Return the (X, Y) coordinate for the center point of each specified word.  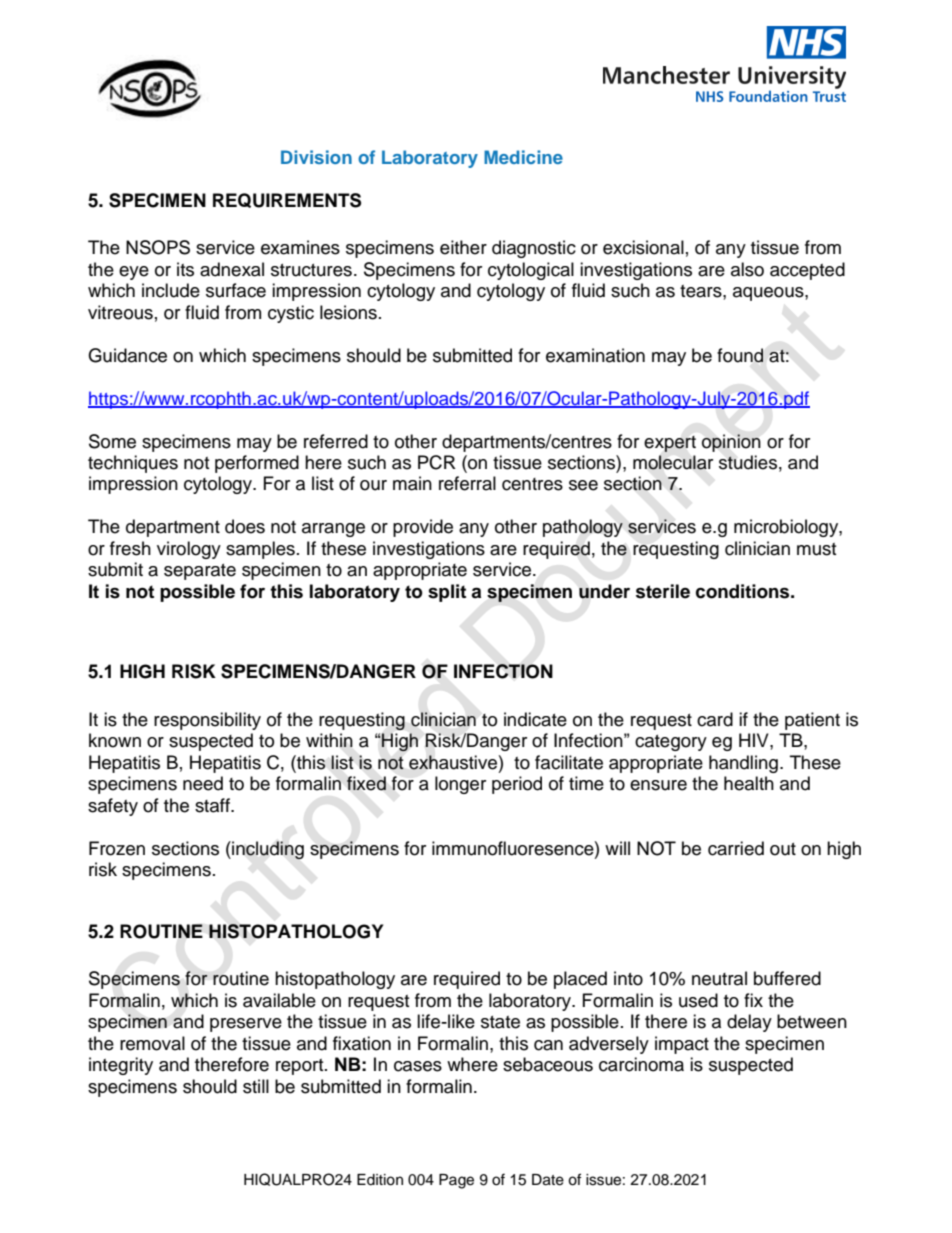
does (245, 526)
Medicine (523, 157)
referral (467, 483)
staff (213, 805)
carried (736, 848)
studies (748, 462)
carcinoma (641, 1064)
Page (456, 1181)
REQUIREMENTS (287, 200)
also (747, 269)
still (256, 1086)
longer (460, 785)
